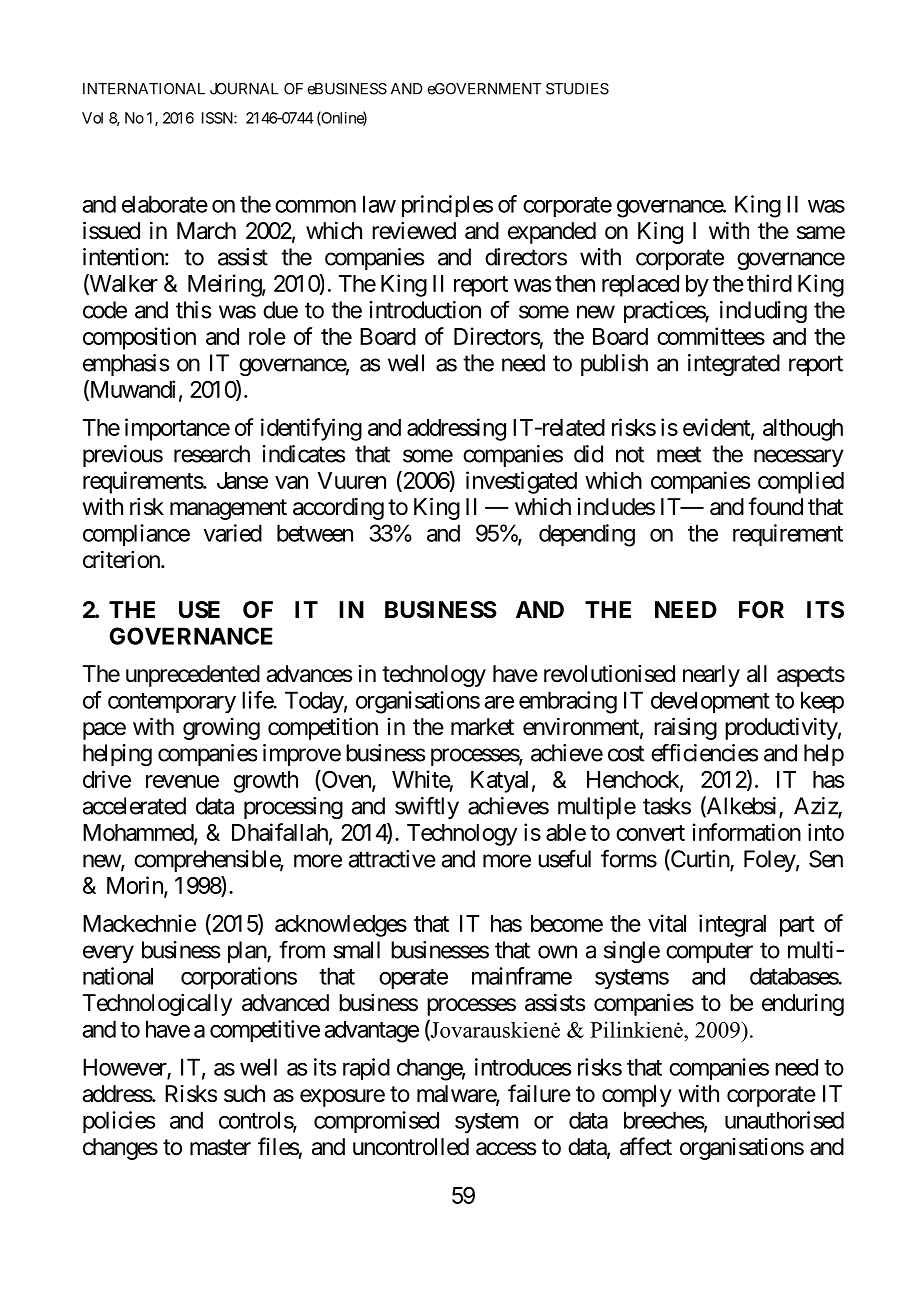  Describe the element at coordinates (134, 806) in the screenshot. I see `accelerated` at that location.
